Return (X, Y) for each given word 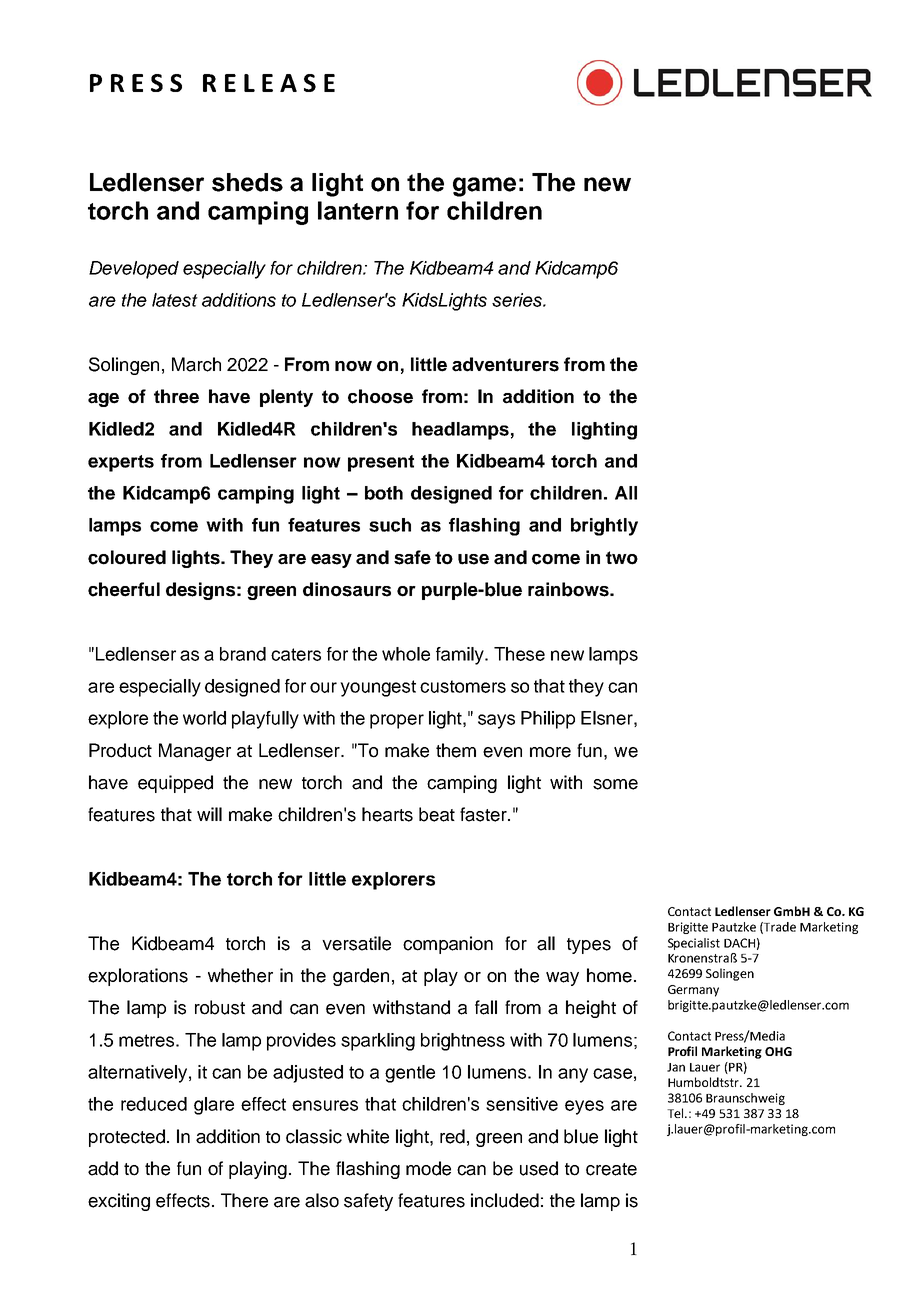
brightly (604, 527)
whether (240, 975)
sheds (247, 182)
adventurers (505, 364)
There (244, 1200)
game (484, 187)
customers (463, 686)
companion (448, 945)
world (204, 718)
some (615, 784)
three (176, 396)
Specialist (694, 944)
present (381, 463)
